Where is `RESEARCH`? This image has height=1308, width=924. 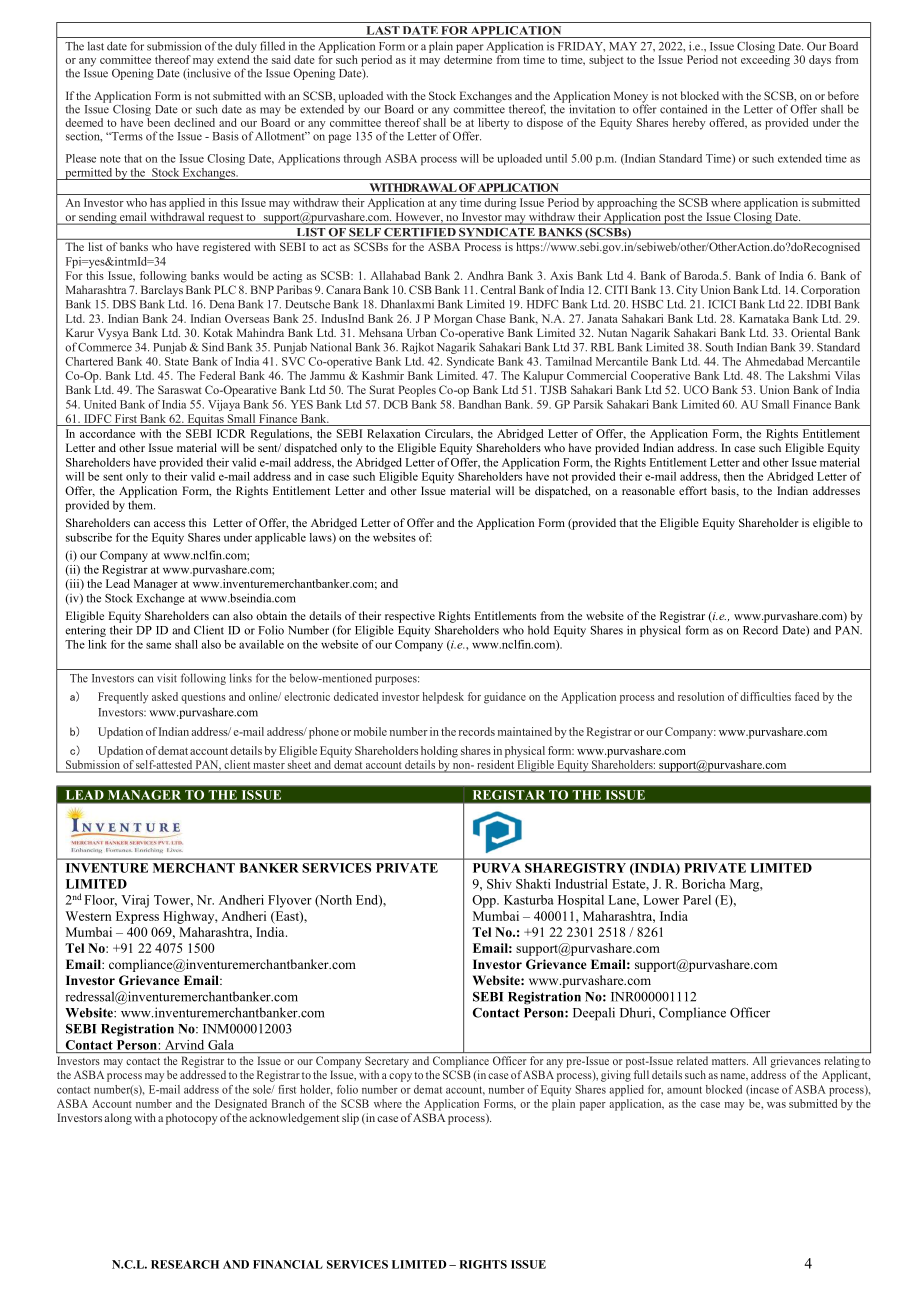 RESEARCH is located at coordinates (185, 1264).
